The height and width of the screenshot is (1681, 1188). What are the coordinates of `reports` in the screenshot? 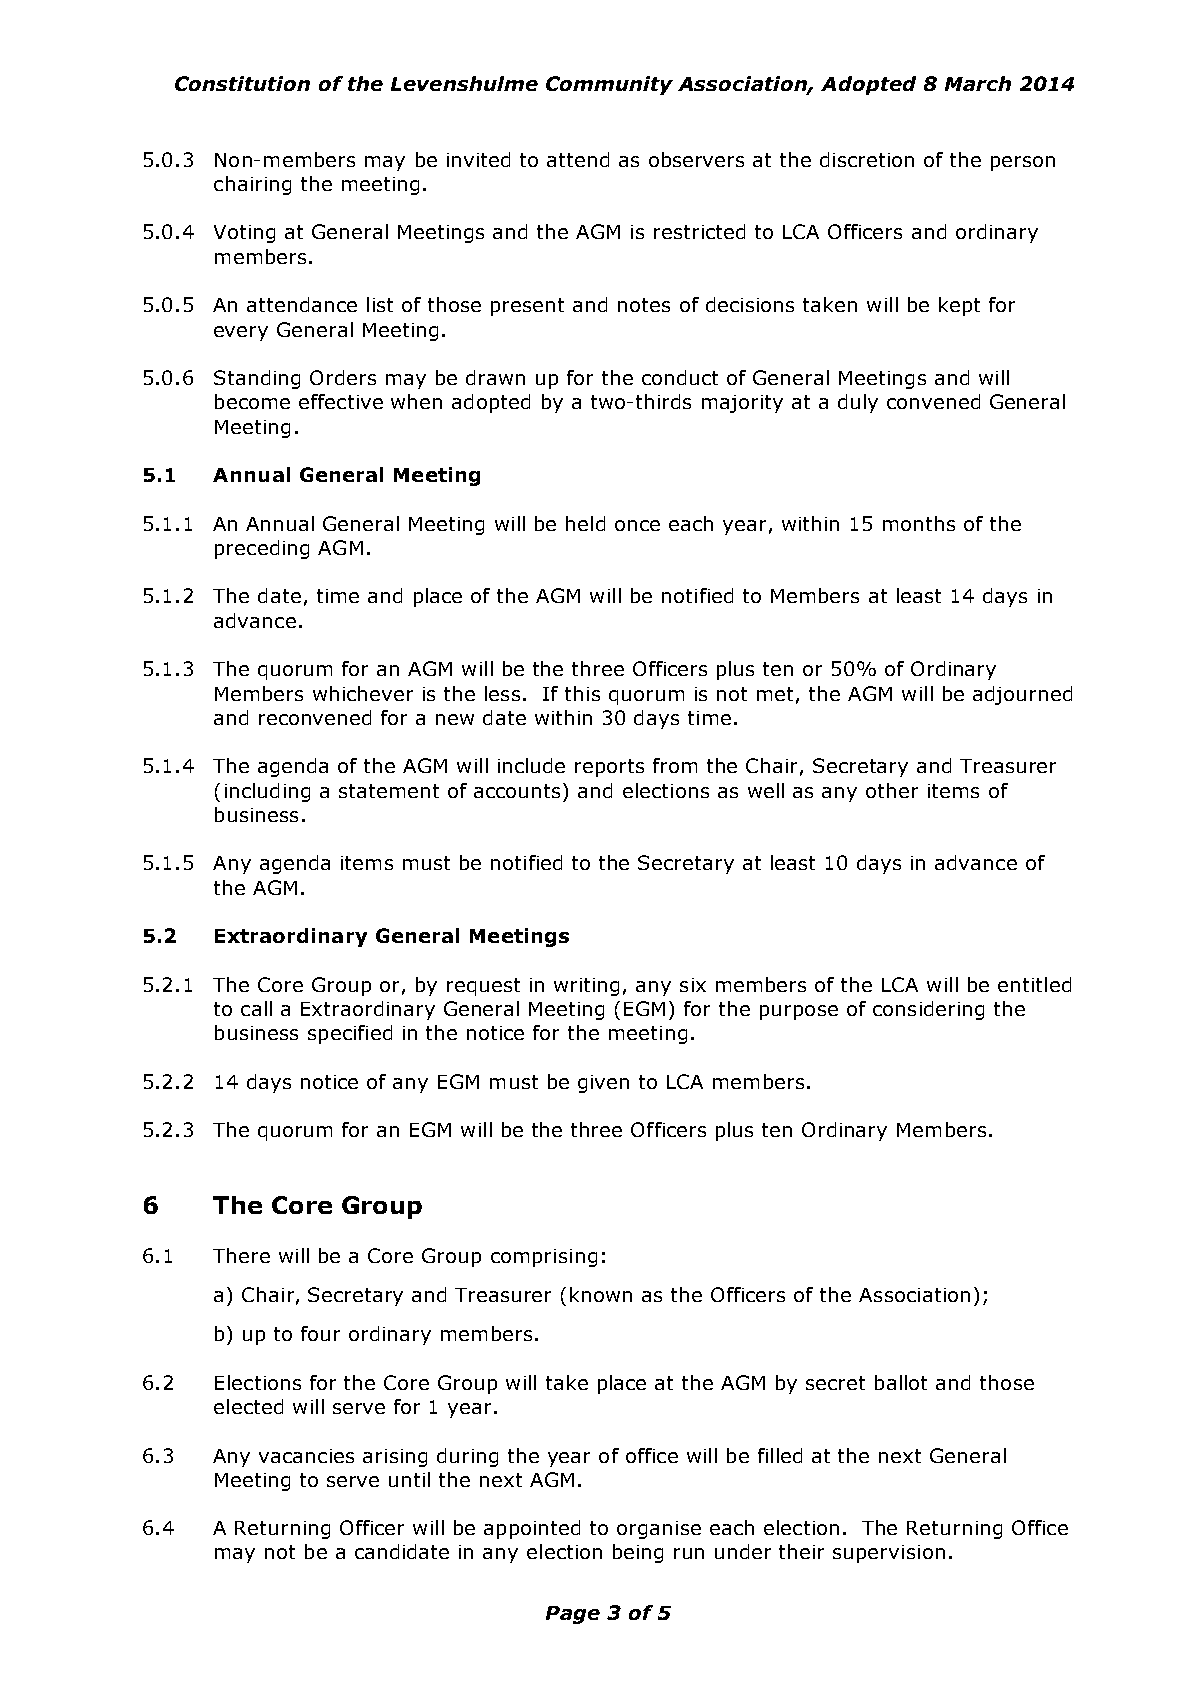 It's located at (609, 768).
